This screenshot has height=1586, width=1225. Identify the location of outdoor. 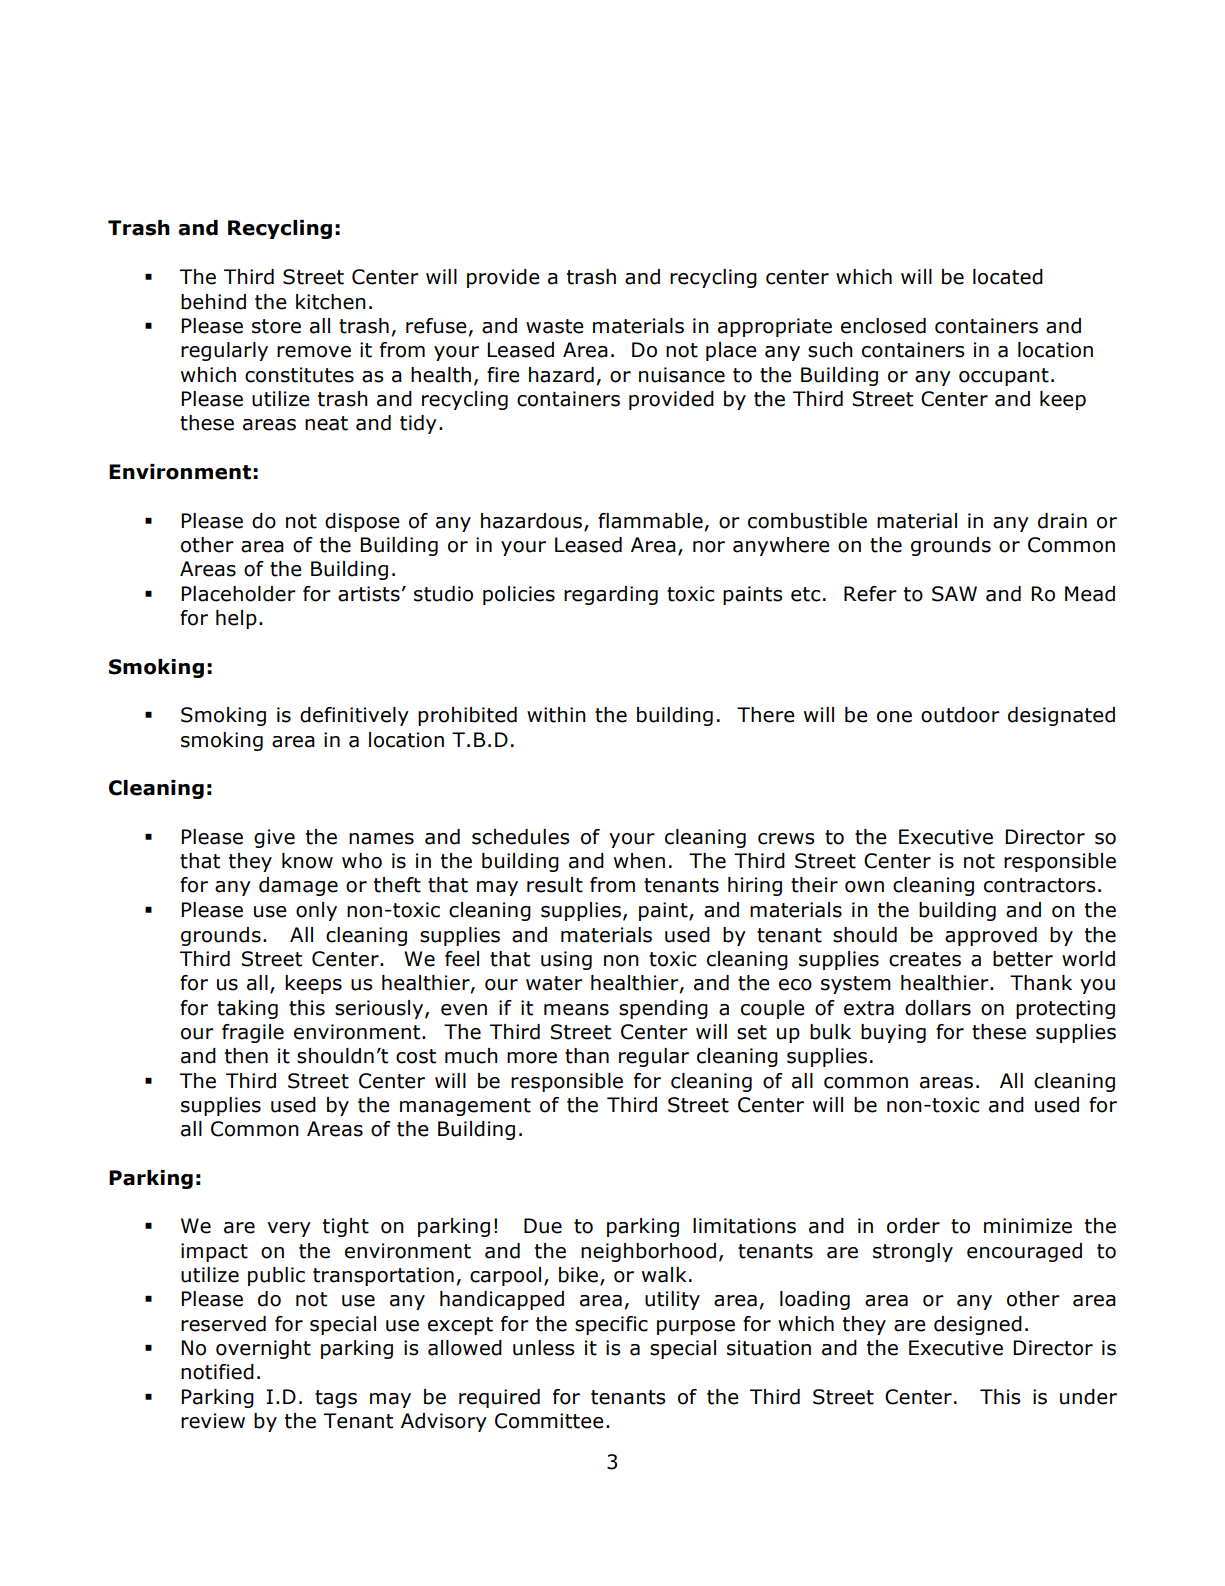
(960, 715).
